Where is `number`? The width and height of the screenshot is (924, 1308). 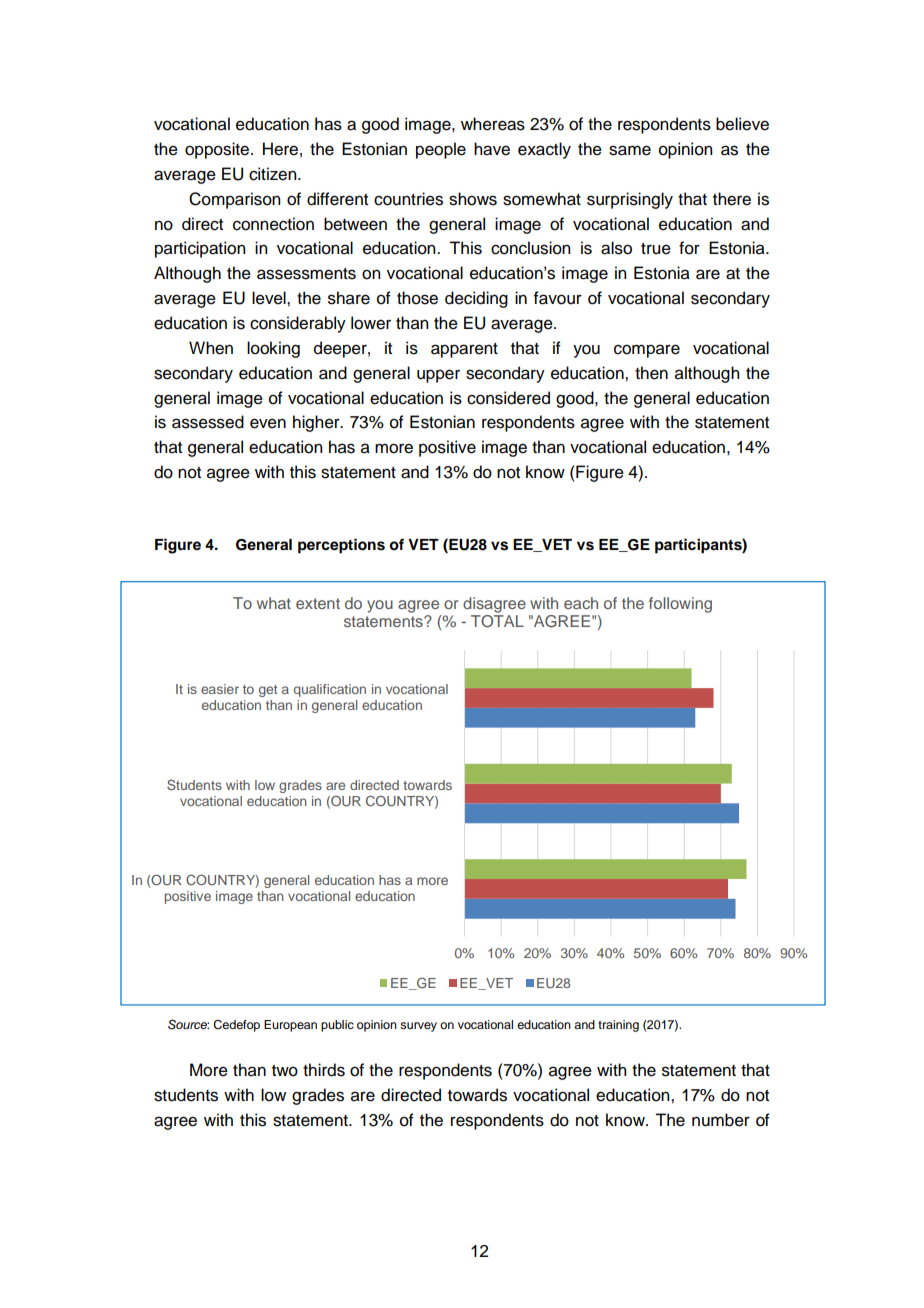 number is located at coordinates (721, 1120).
